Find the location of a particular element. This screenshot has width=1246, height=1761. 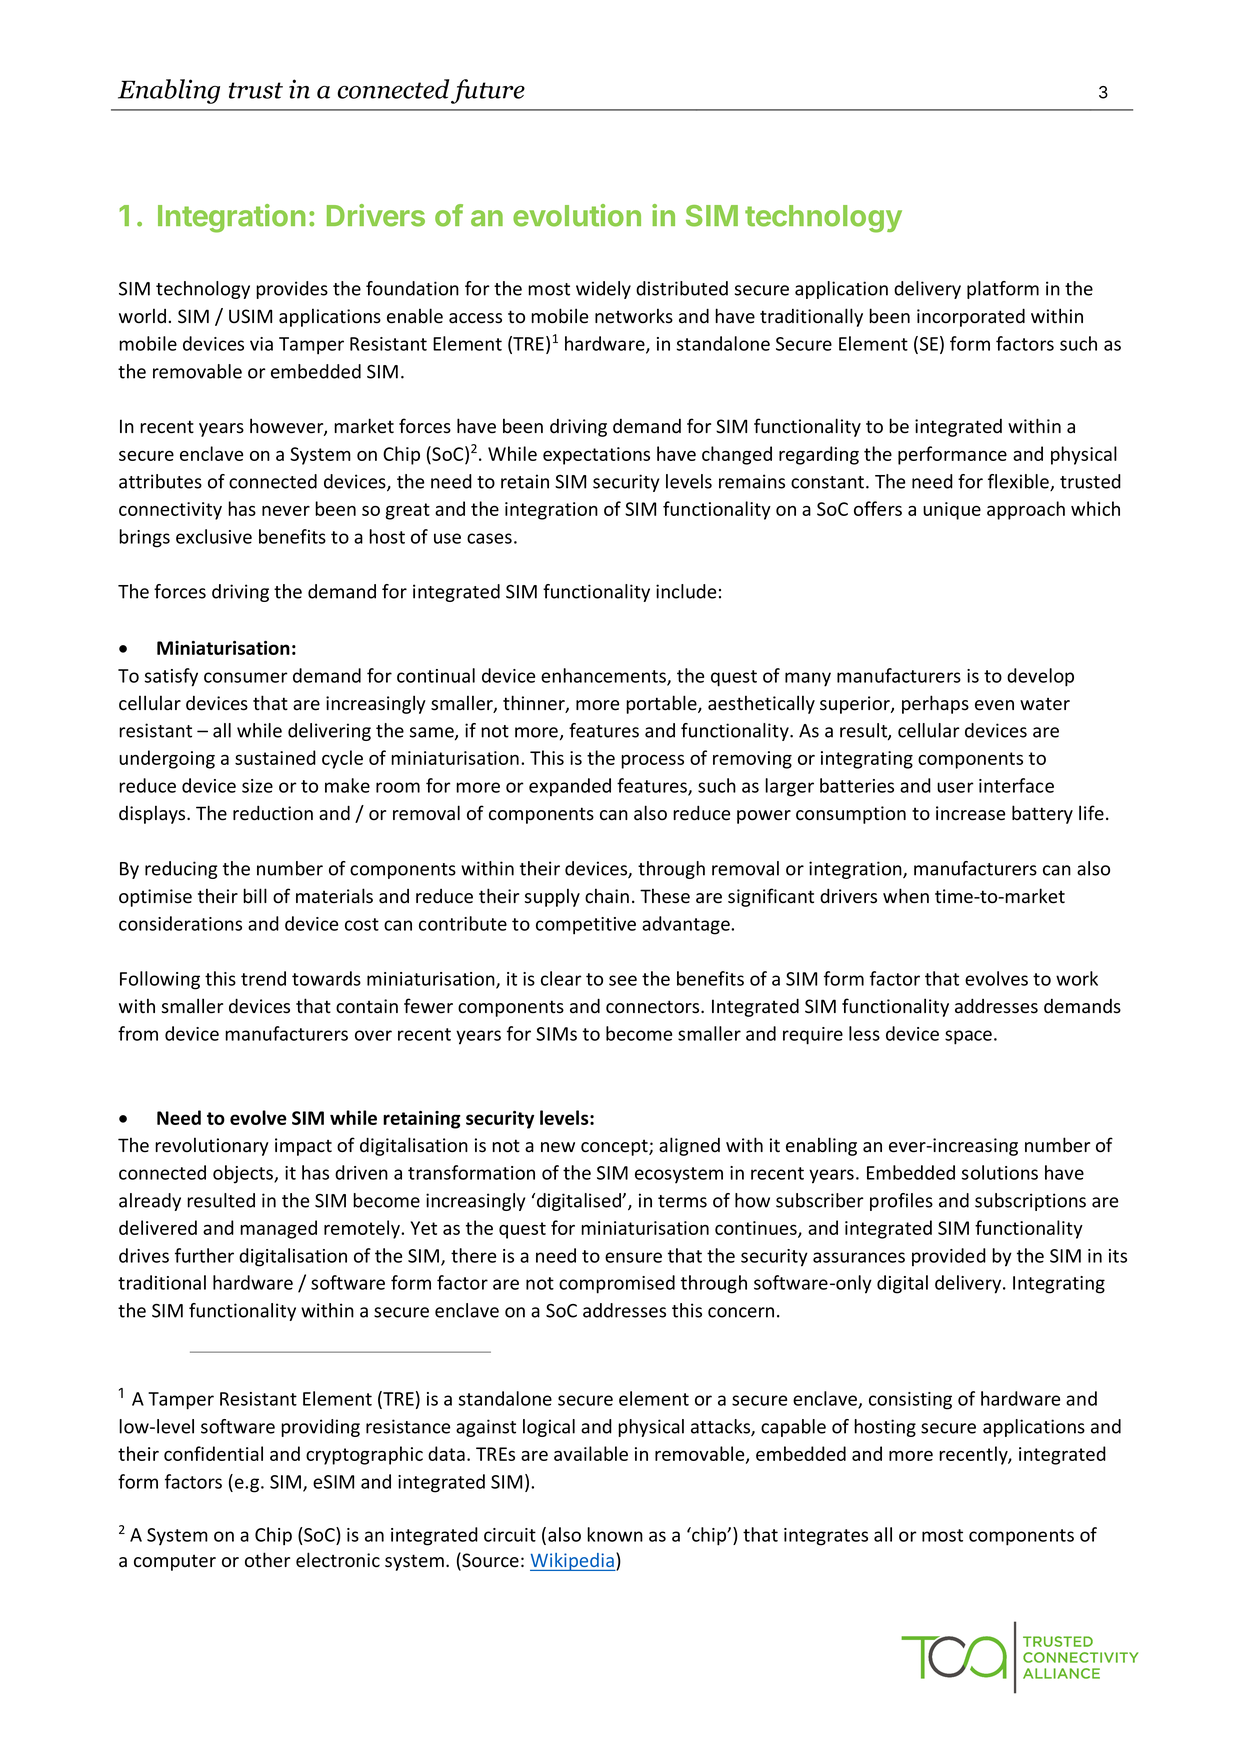

exclusive is located at coordinates (214, 536).
